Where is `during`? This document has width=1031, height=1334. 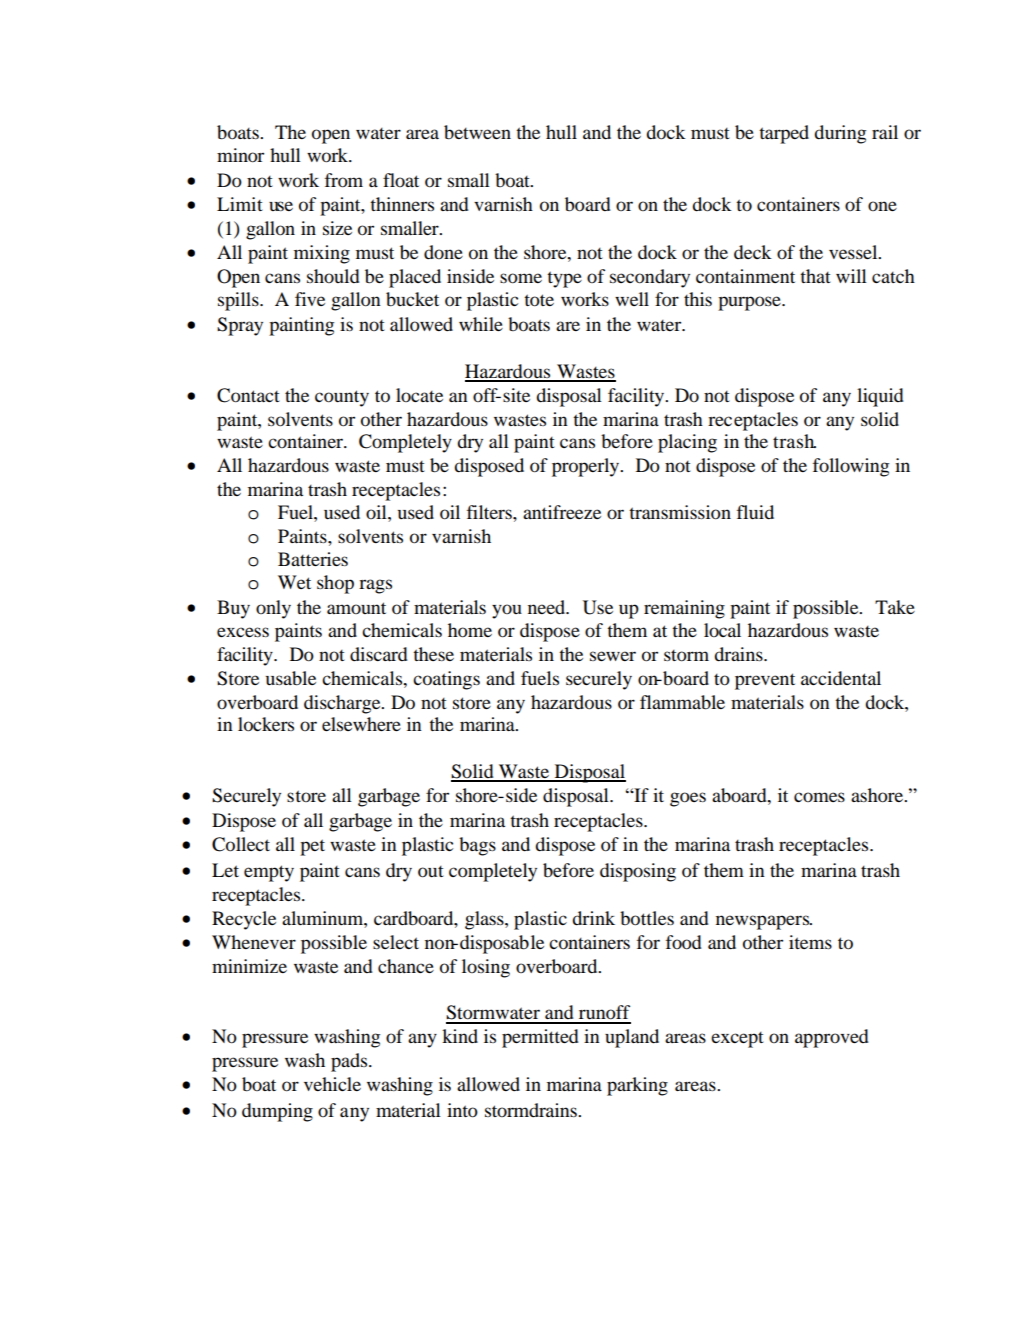 during is located at coordinates (840, 134).
